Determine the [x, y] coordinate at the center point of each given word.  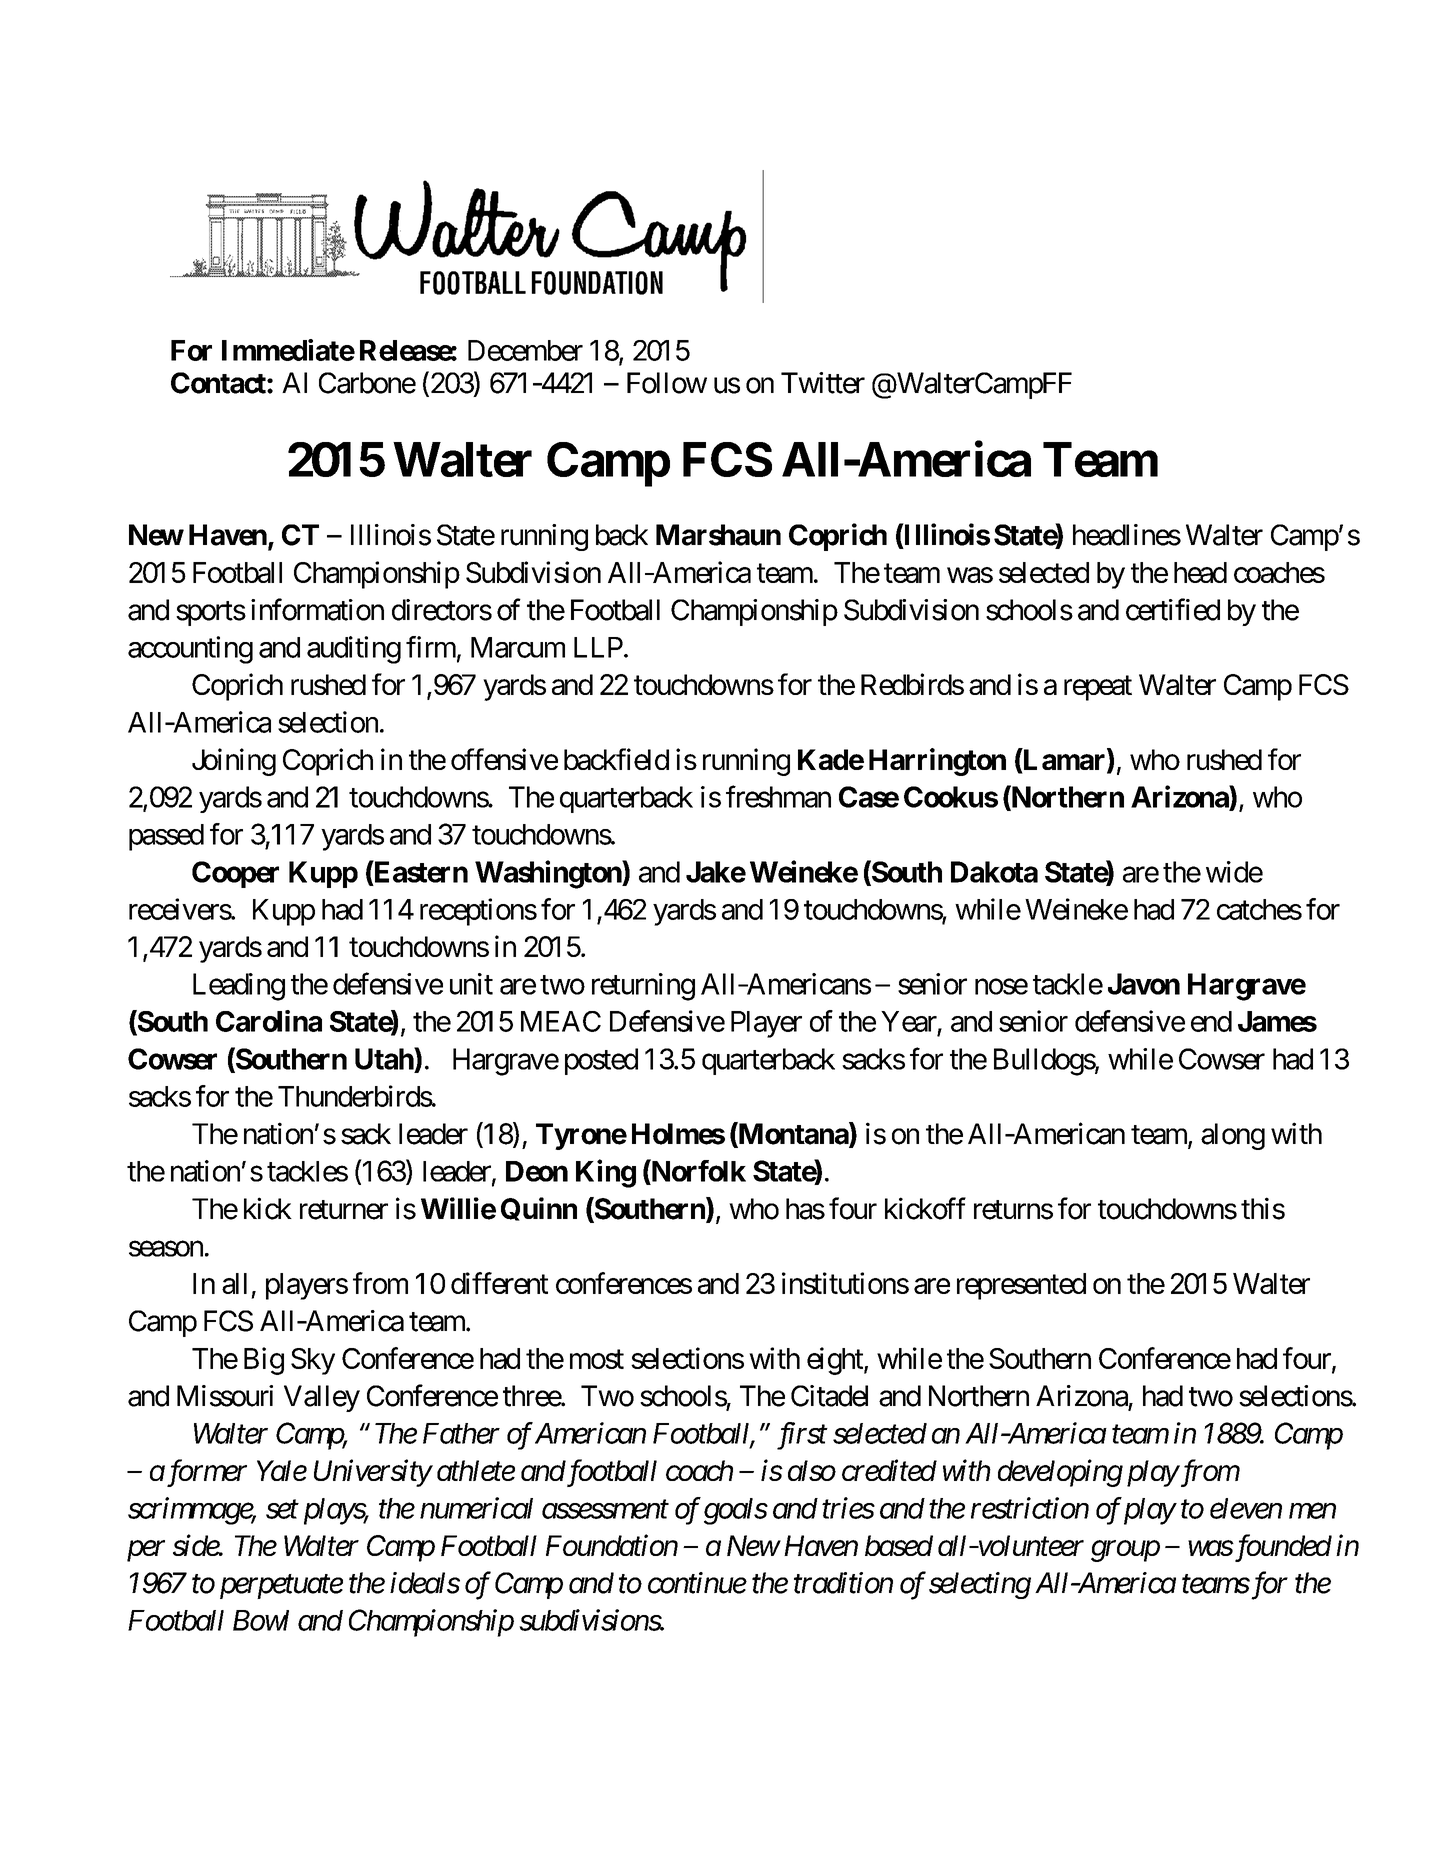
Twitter [823, 383]
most [597, 1359]
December [525, 350]
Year [909, 1021]
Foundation [612, 1545]
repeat [1098, 688]
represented [1021, 1286]
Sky [313, 1361]
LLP [598, 647]
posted [601, 1061]
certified [1173, 609]
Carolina [269, 1021]
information [317, 609]
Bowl [261, 1620]
